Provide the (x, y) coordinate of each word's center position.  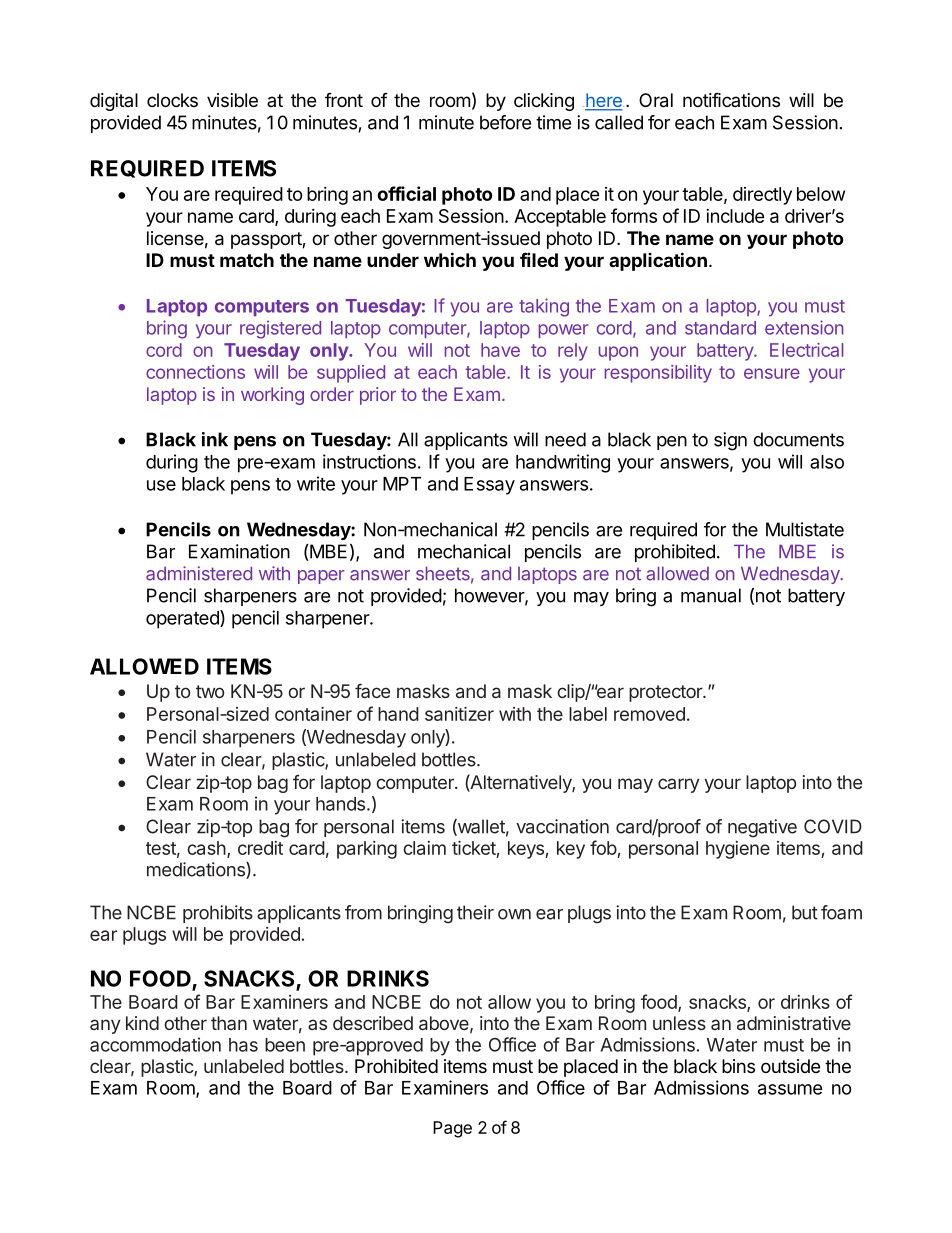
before (505, 122)
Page (452, 1129)
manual (711, 595)
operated (183, 619)
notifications (731, 99)
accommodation (155, 1044)
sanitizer (459, 714)
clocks (172, 100)
